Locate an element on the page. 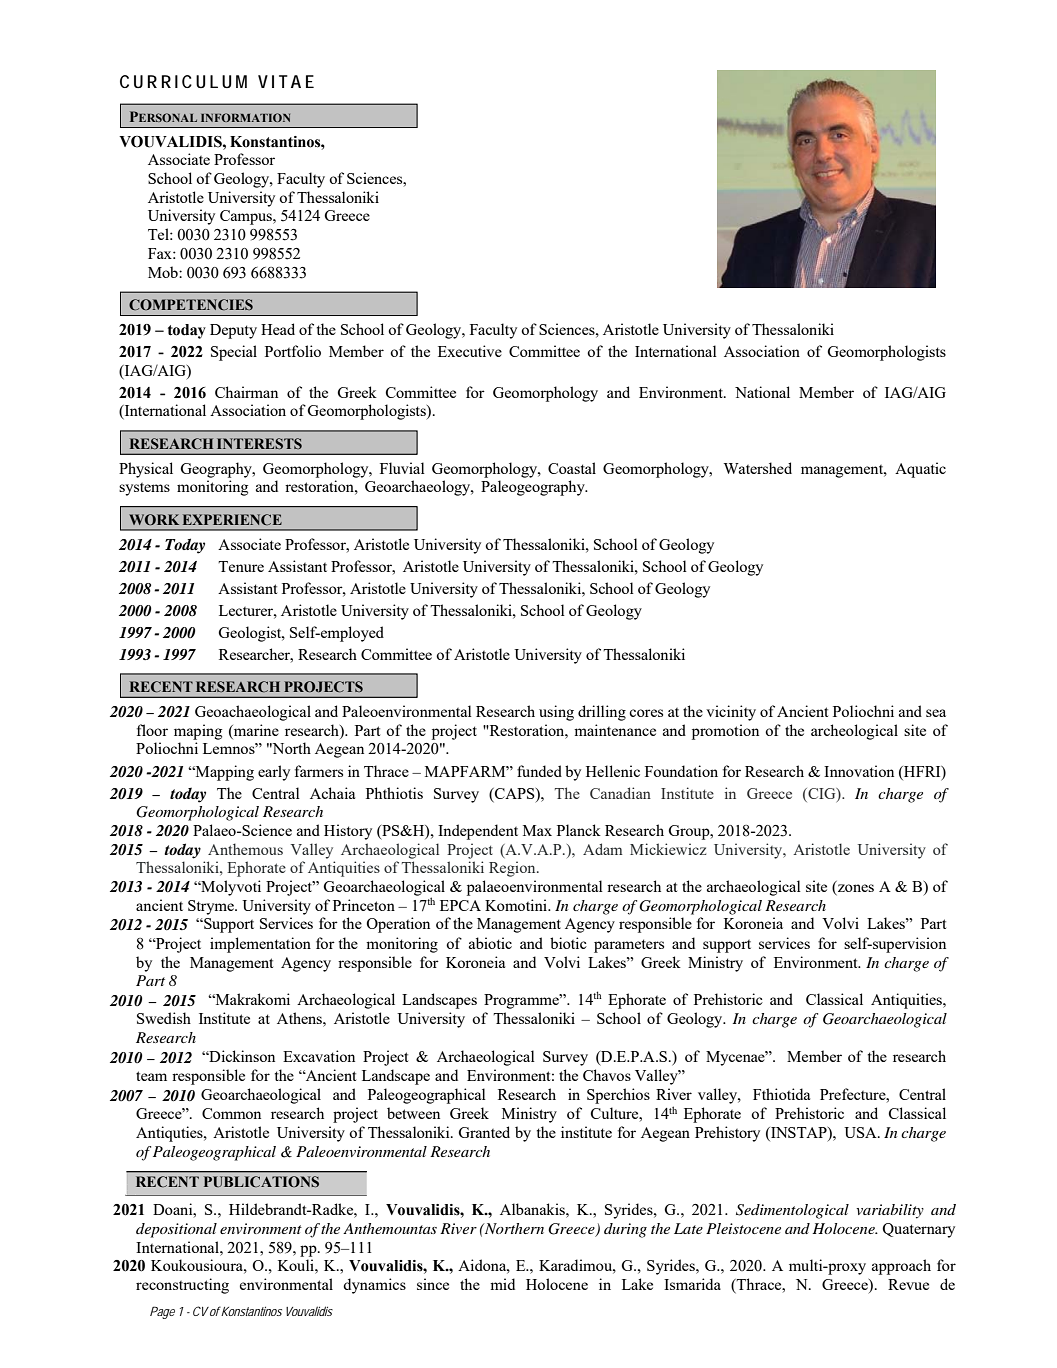  Region is located at coordinates (513, 869).
